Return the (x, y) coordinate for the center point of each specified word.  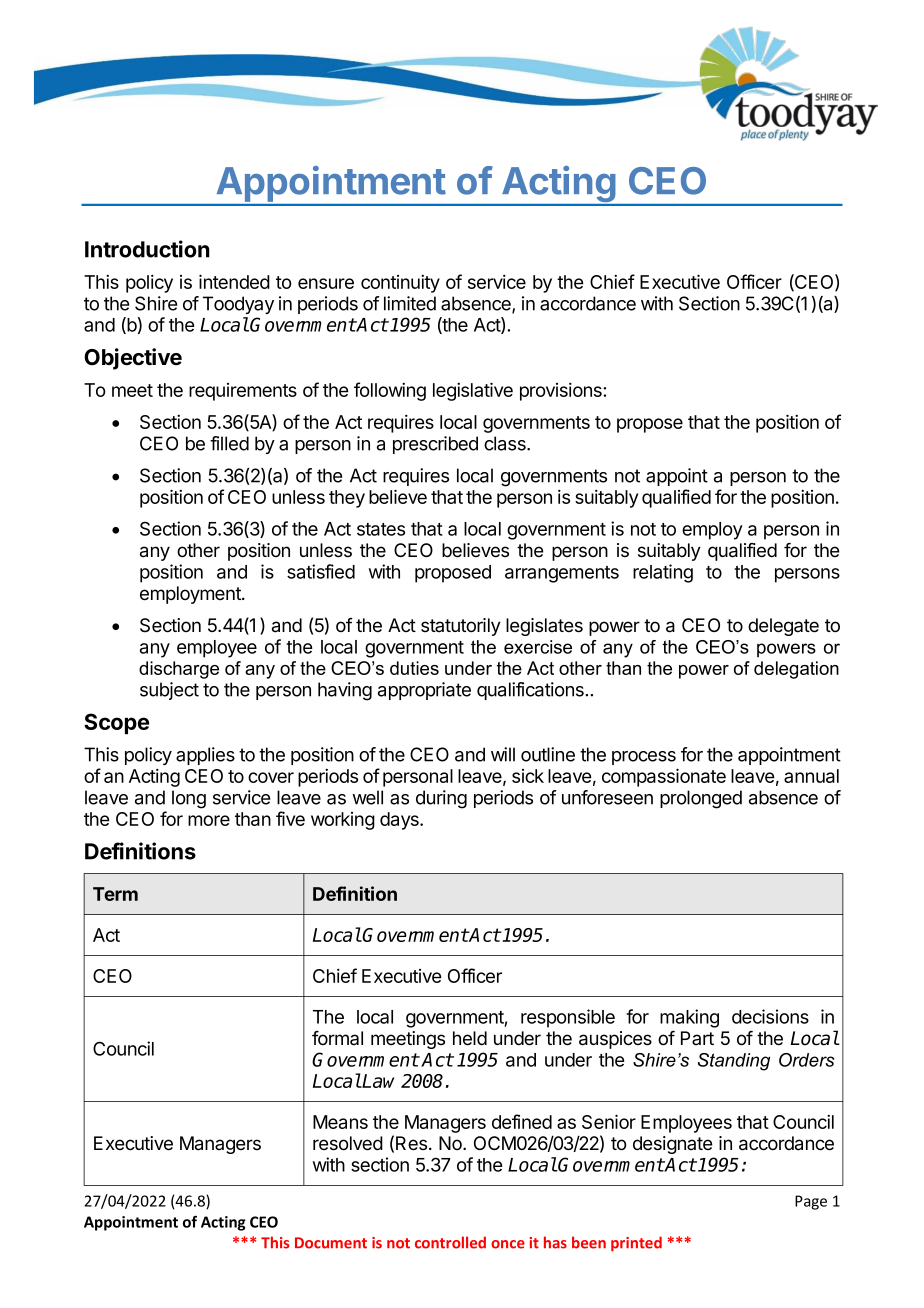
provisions (562, 392)
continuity (400, 284)
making (689, 1018)
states (381, 529)
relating (663, 573)
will (503, 754)
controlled (450, 1242)
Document (331, 1243)
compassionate (664, 777)
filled (229, 443)
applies (205, 756)
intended (234, 281)
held (470, 1038)
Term (115, 894)
